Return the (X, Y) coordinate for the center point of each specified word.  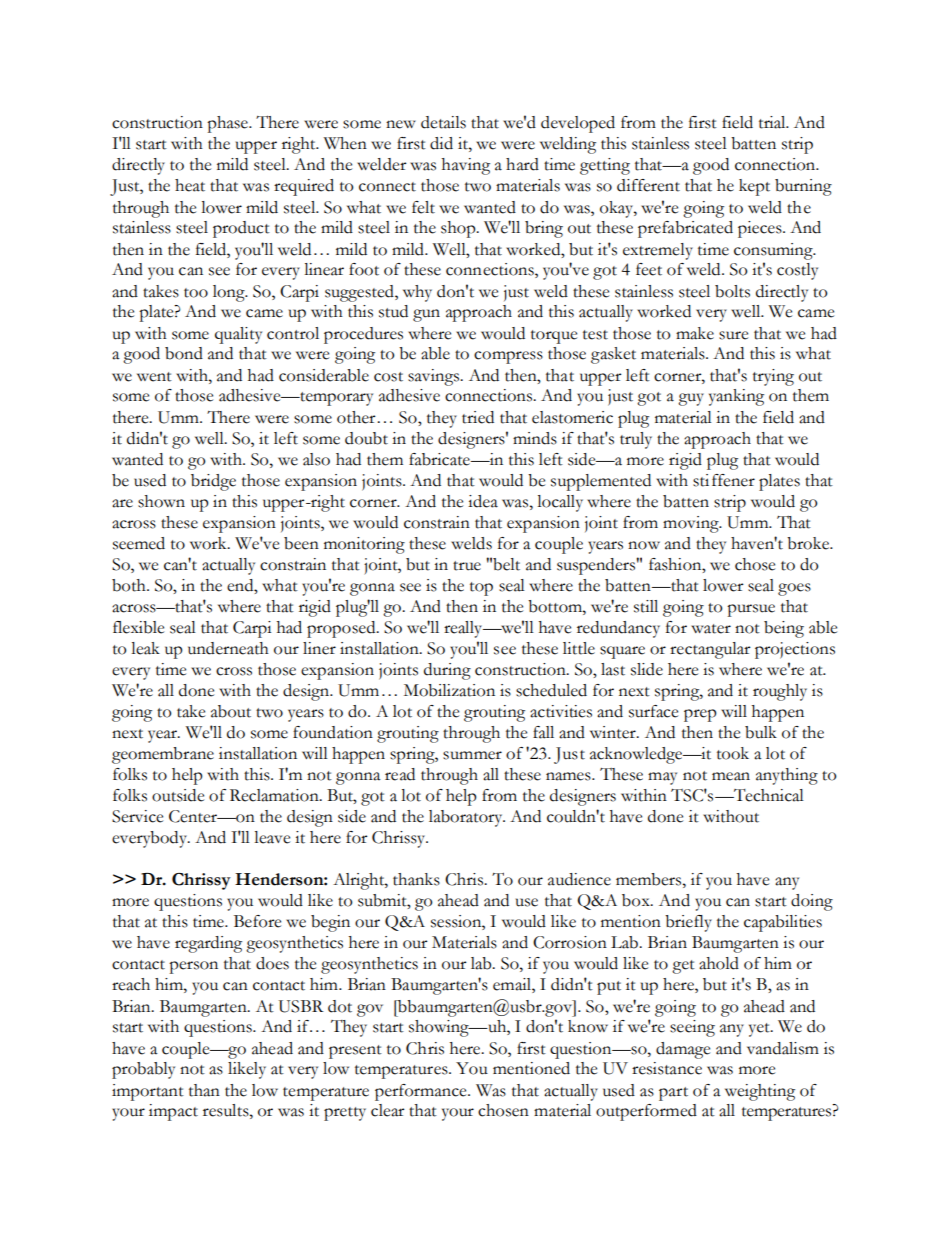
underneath (228, 648)
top (481, 589)
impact (173, 1112)
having (466, 166)
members (648, 879)
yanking (736, 397)
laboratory (467, 818)
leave (272, 837)
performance (422, 1092)
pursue (751, 610)
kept (754, 187)
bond (184, 353)
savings (434, 377)
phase (228, 124)
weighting (760, 1092)
